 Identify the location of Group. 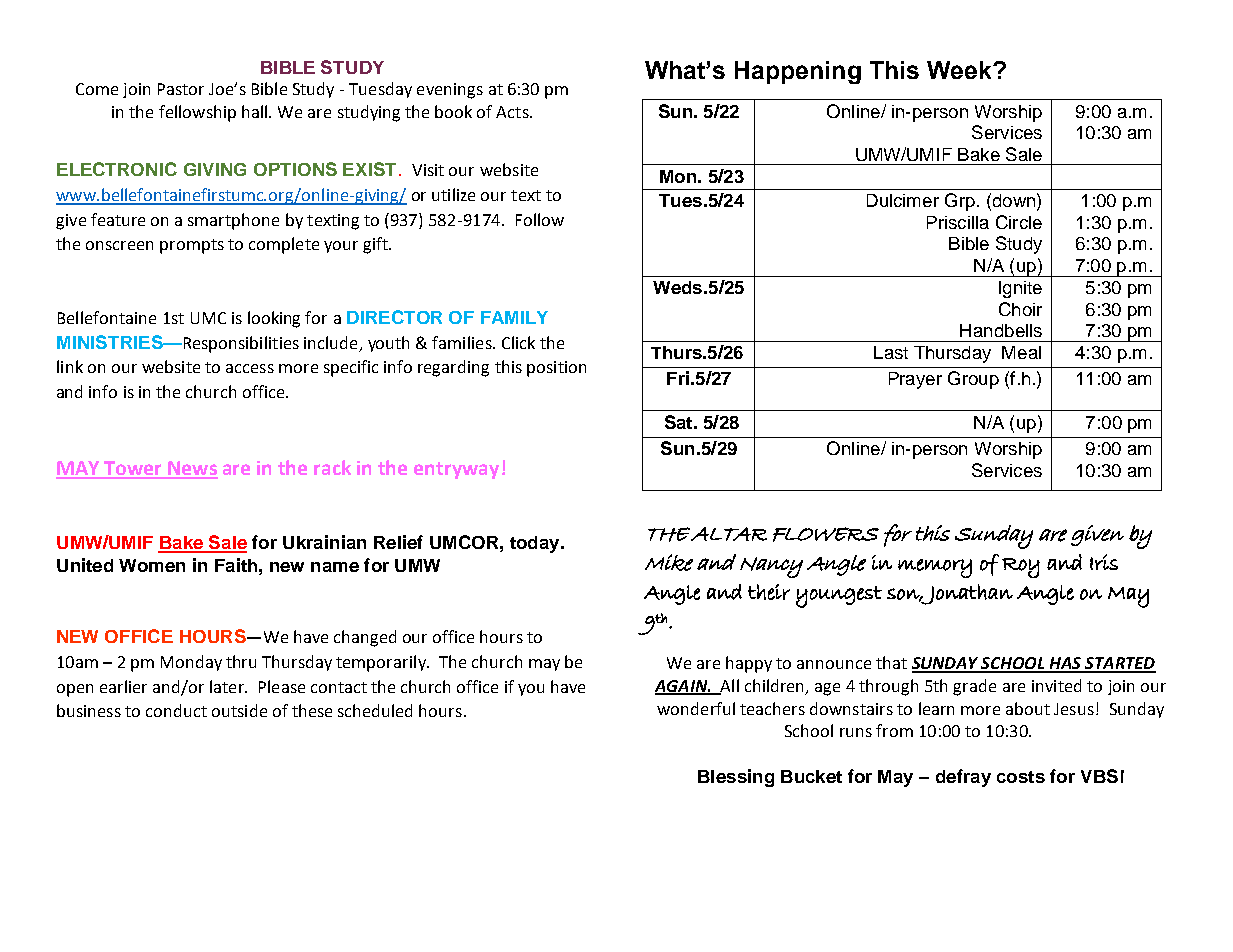
(973, 380).
